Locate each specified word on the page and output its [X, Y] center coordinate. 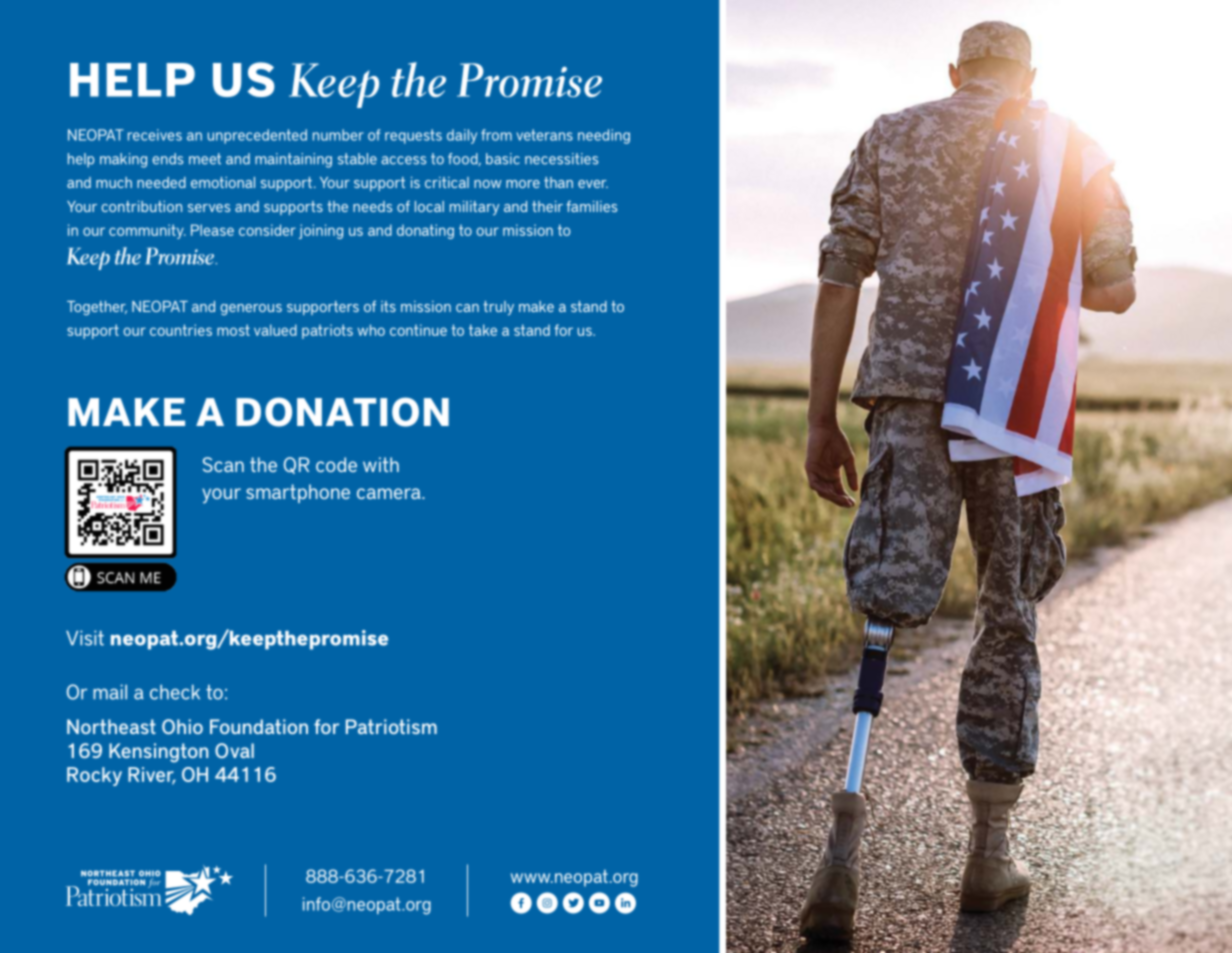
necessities [561, 159]
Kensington [158, 753]
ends [167, 159]
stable [357, 159]
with [381, 464]
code [336, 464]
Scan [223, 464]
